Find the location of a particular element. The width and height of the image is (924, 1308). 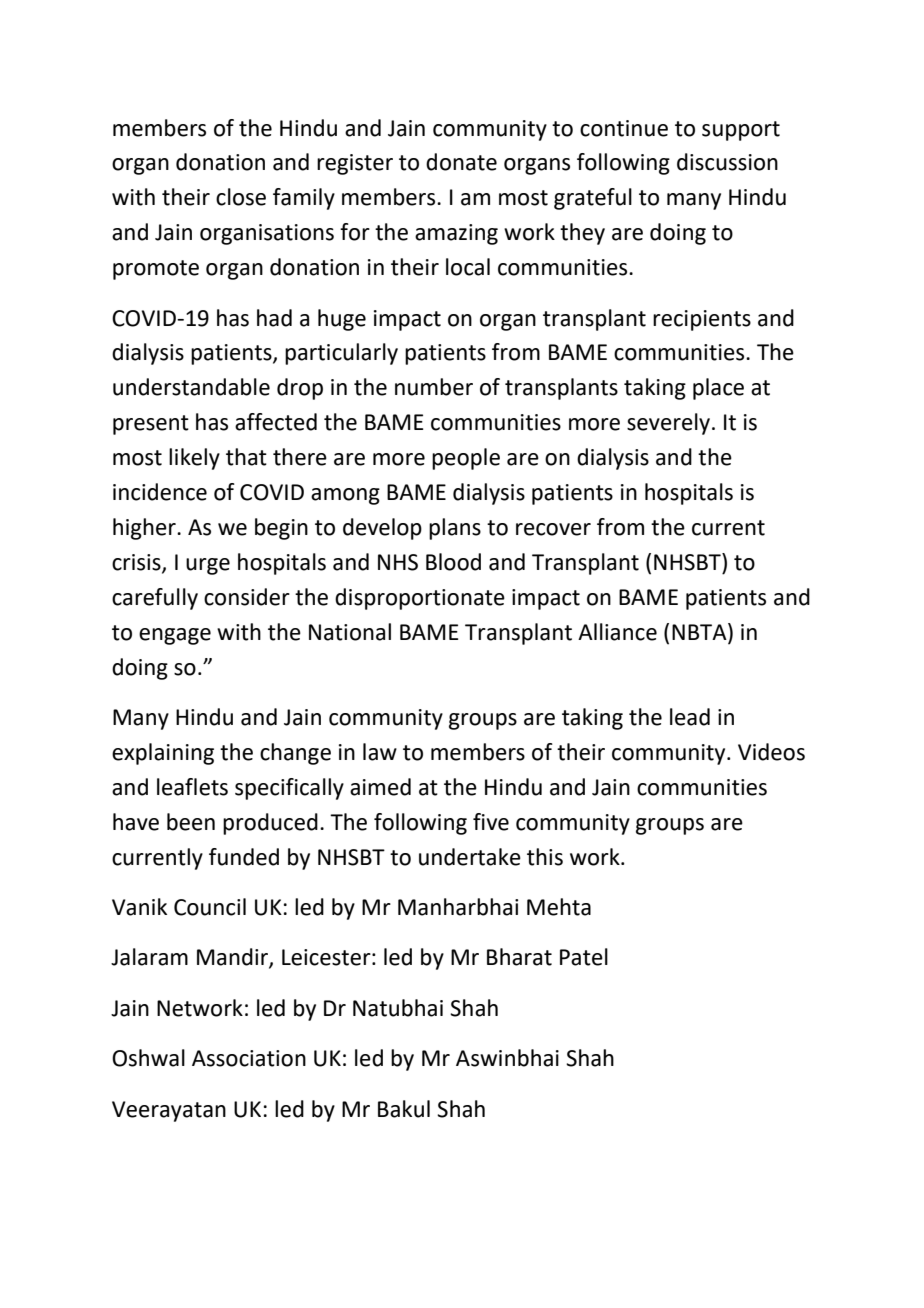

likely is located at coordinates (194, 459).
